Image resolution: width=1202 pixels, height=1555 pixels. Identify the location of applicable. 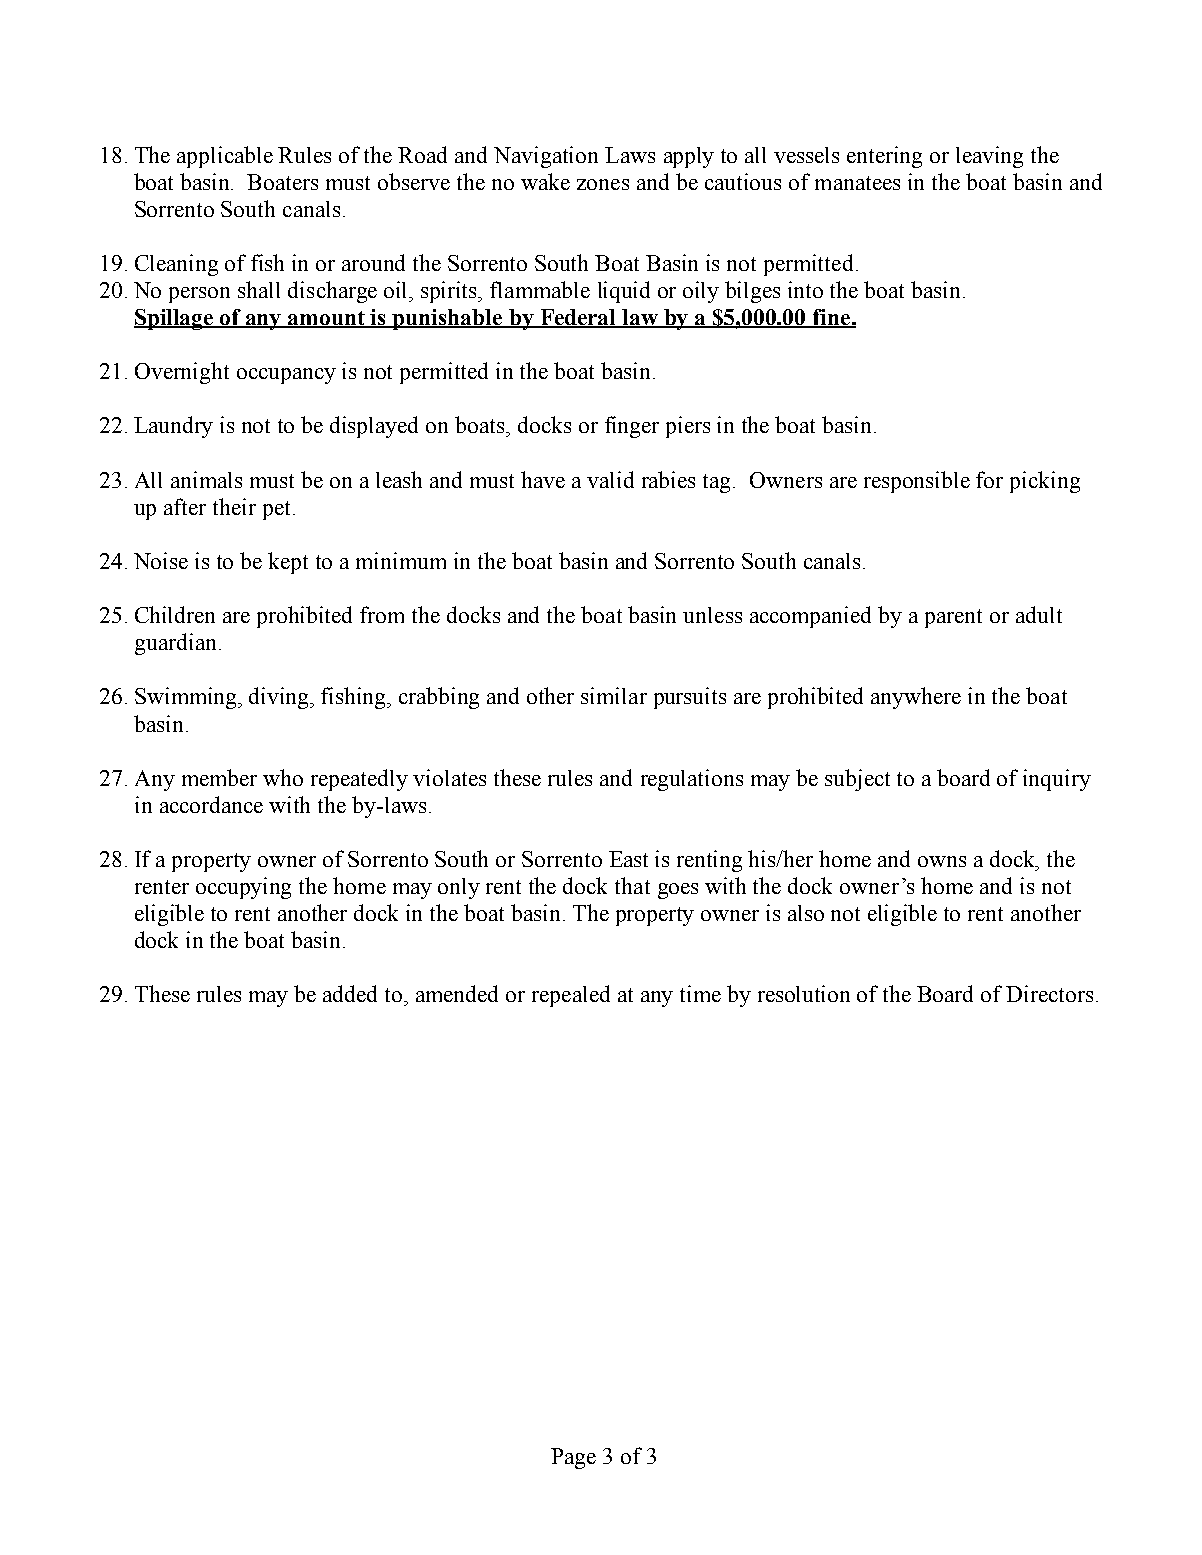
(225, 157).
